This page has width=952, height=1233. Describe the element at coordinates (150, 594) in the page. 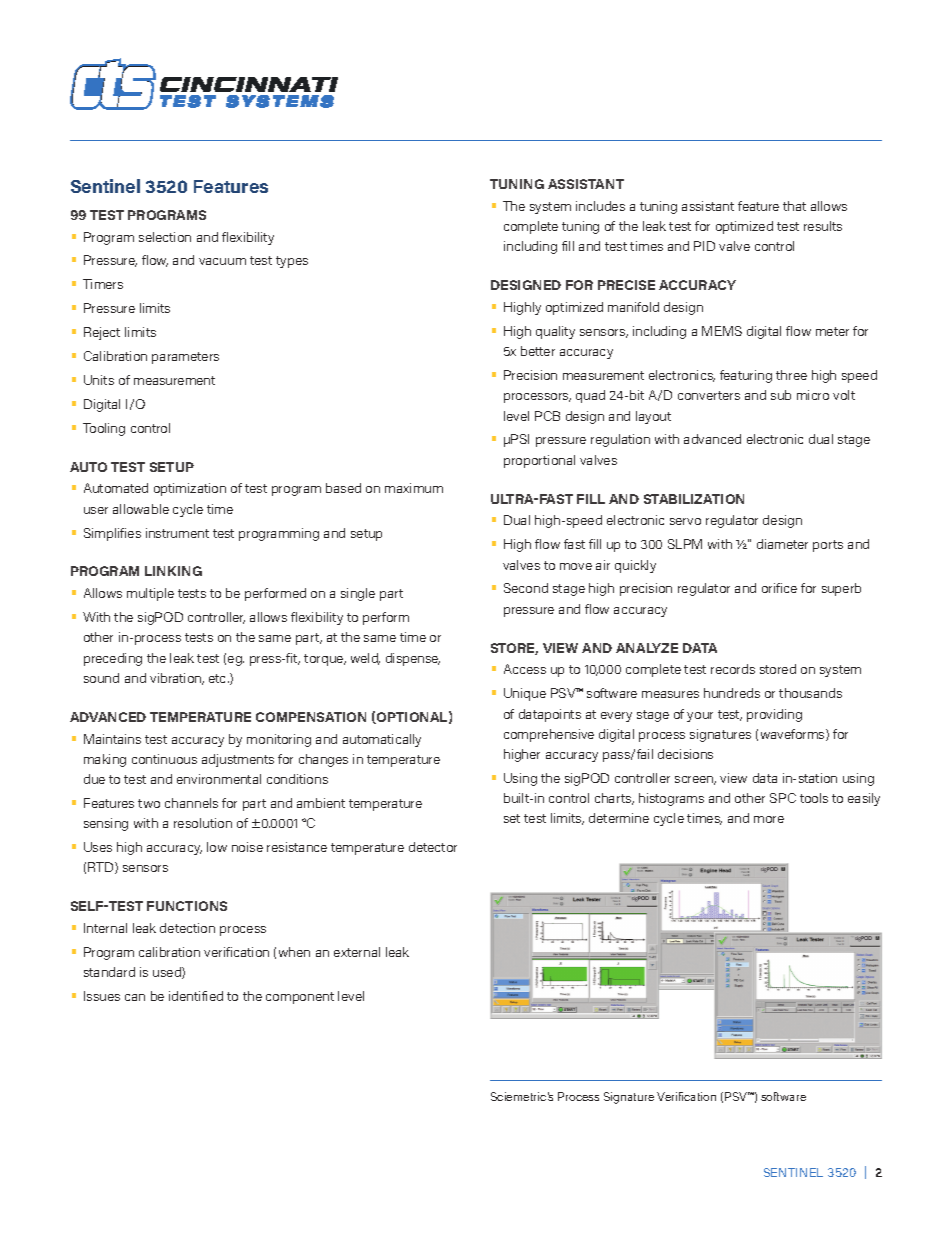

I see `multiple` at that location.
